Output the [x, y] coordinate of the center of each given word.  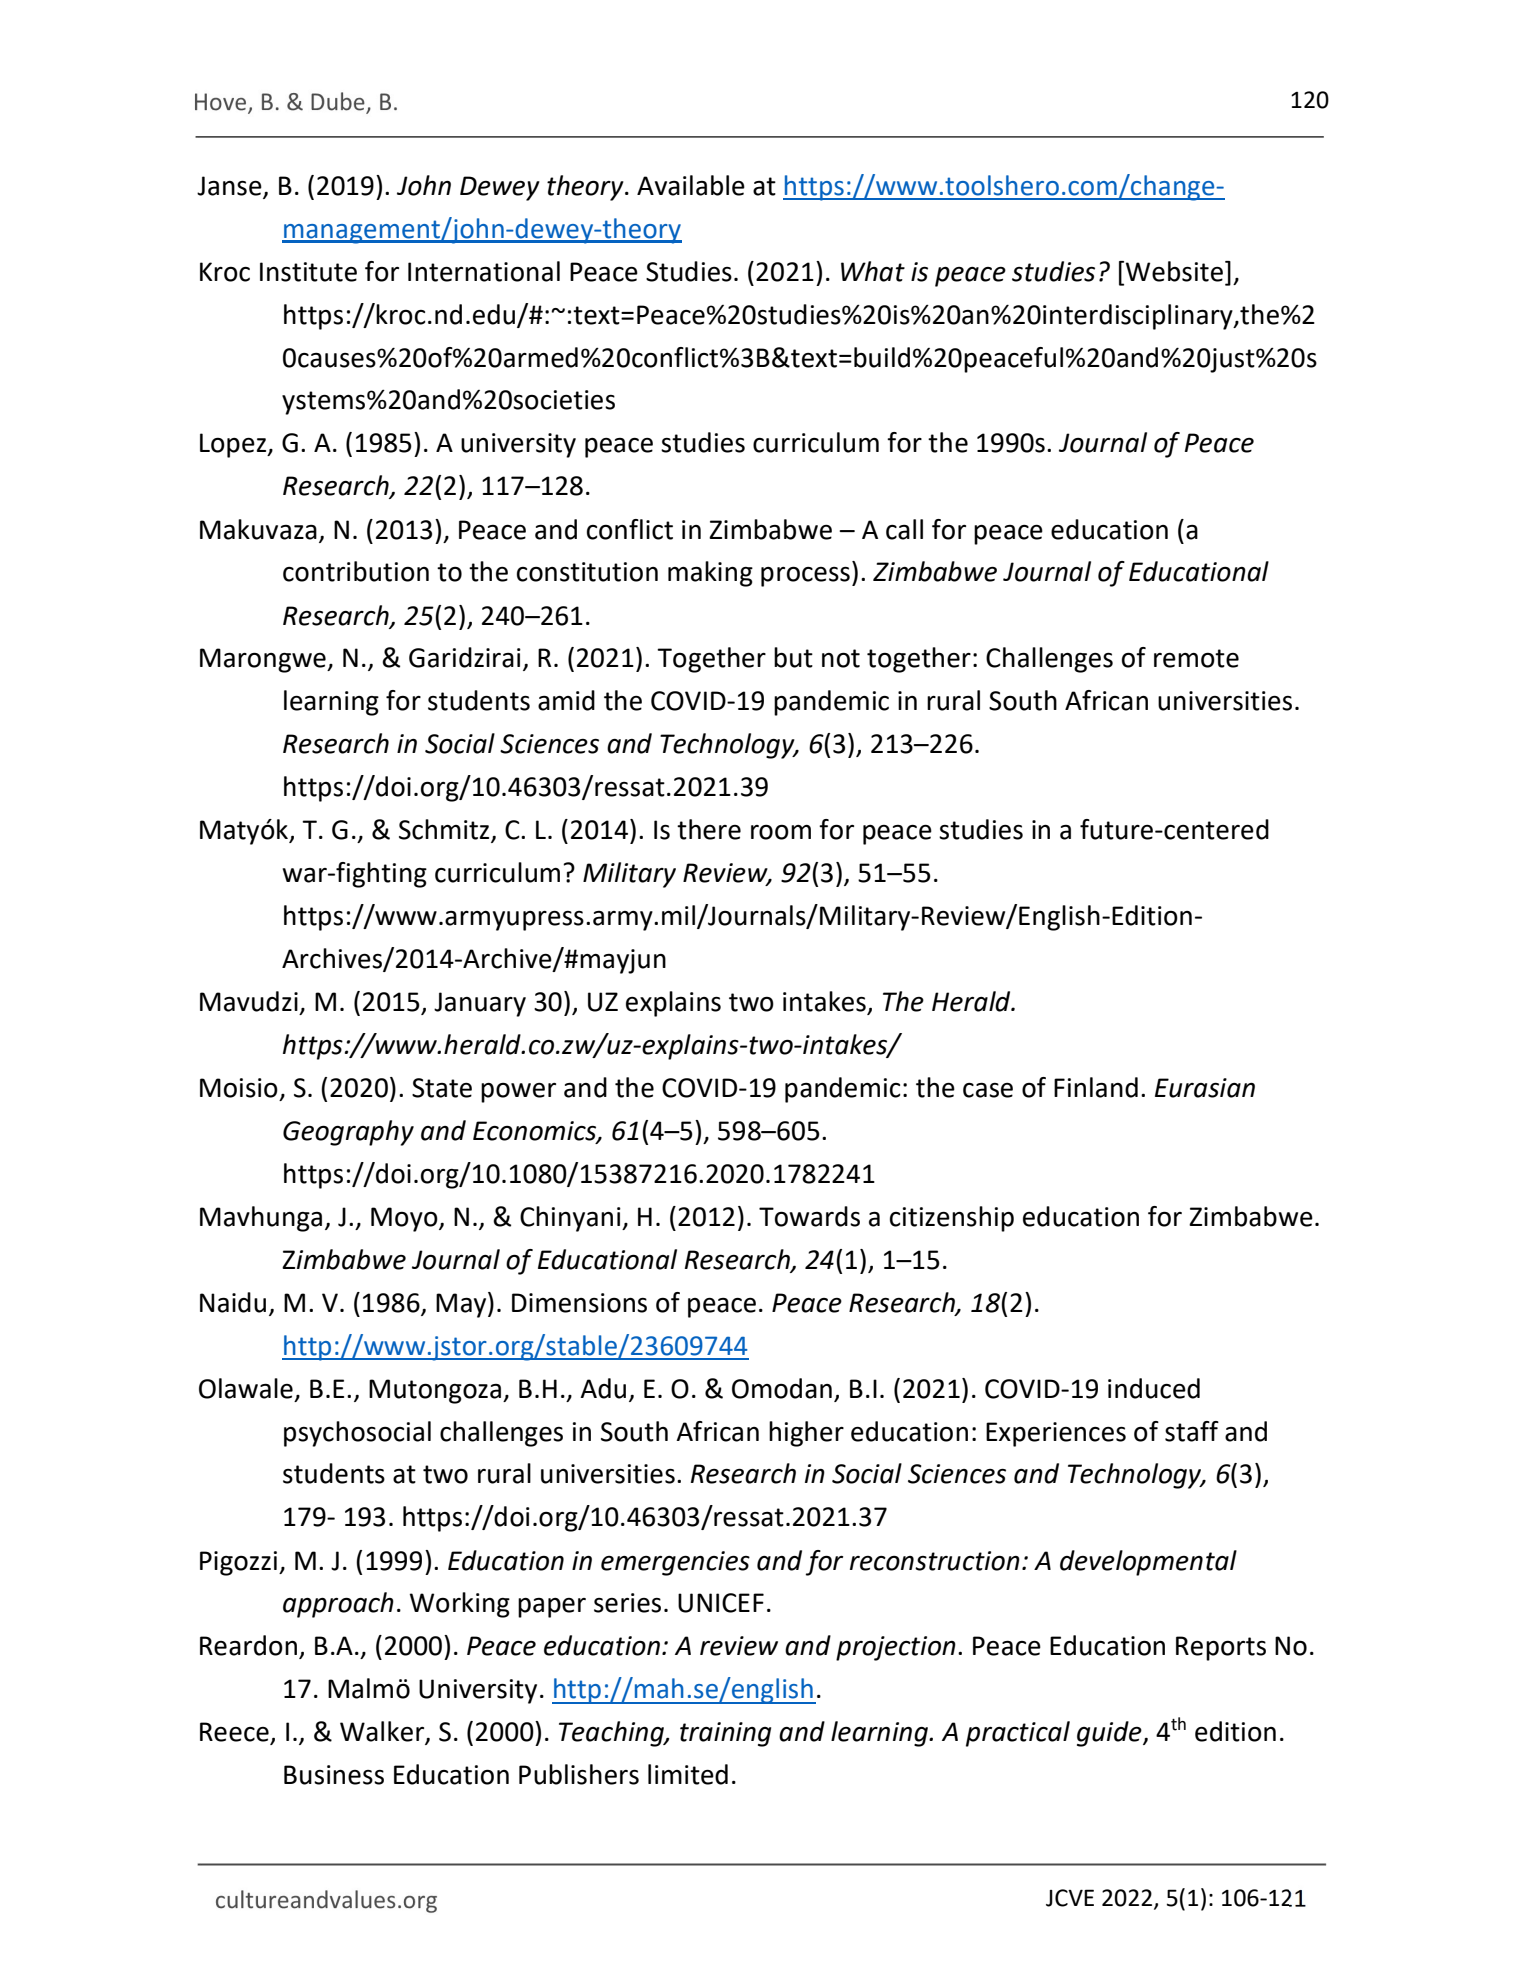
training [725, 1734]
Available [691, 185]
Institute [308, 272]
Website [1174, 271]
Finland [1096, 1087]
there [709, 829]
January [480, 1004]
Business [334, 1775]
